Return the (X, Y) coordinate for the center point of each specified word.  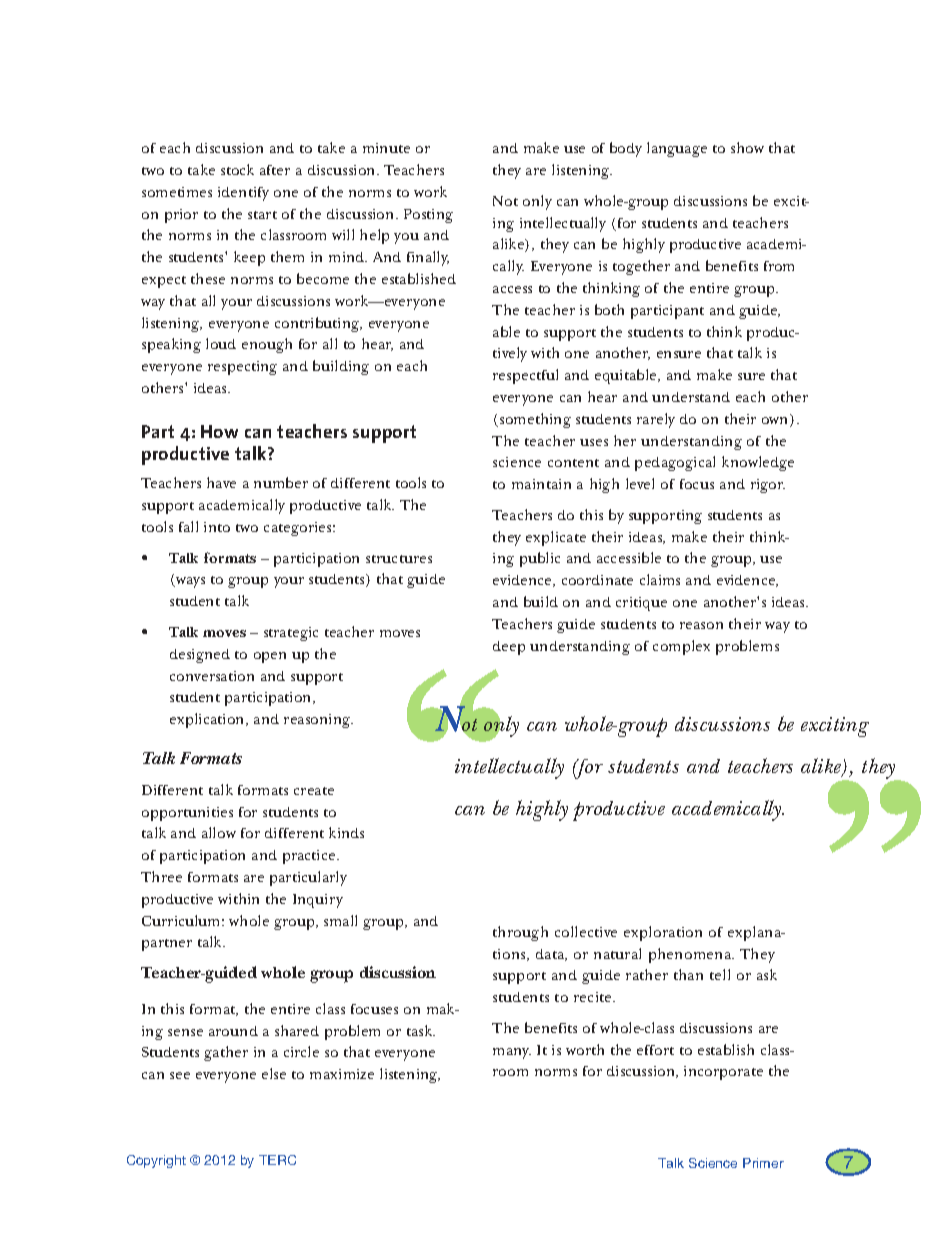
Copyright (156, 1161)
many (512, 1053)
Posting (428, 216)
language (677, 149)
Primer (763, 1163)
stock (237, 169)
